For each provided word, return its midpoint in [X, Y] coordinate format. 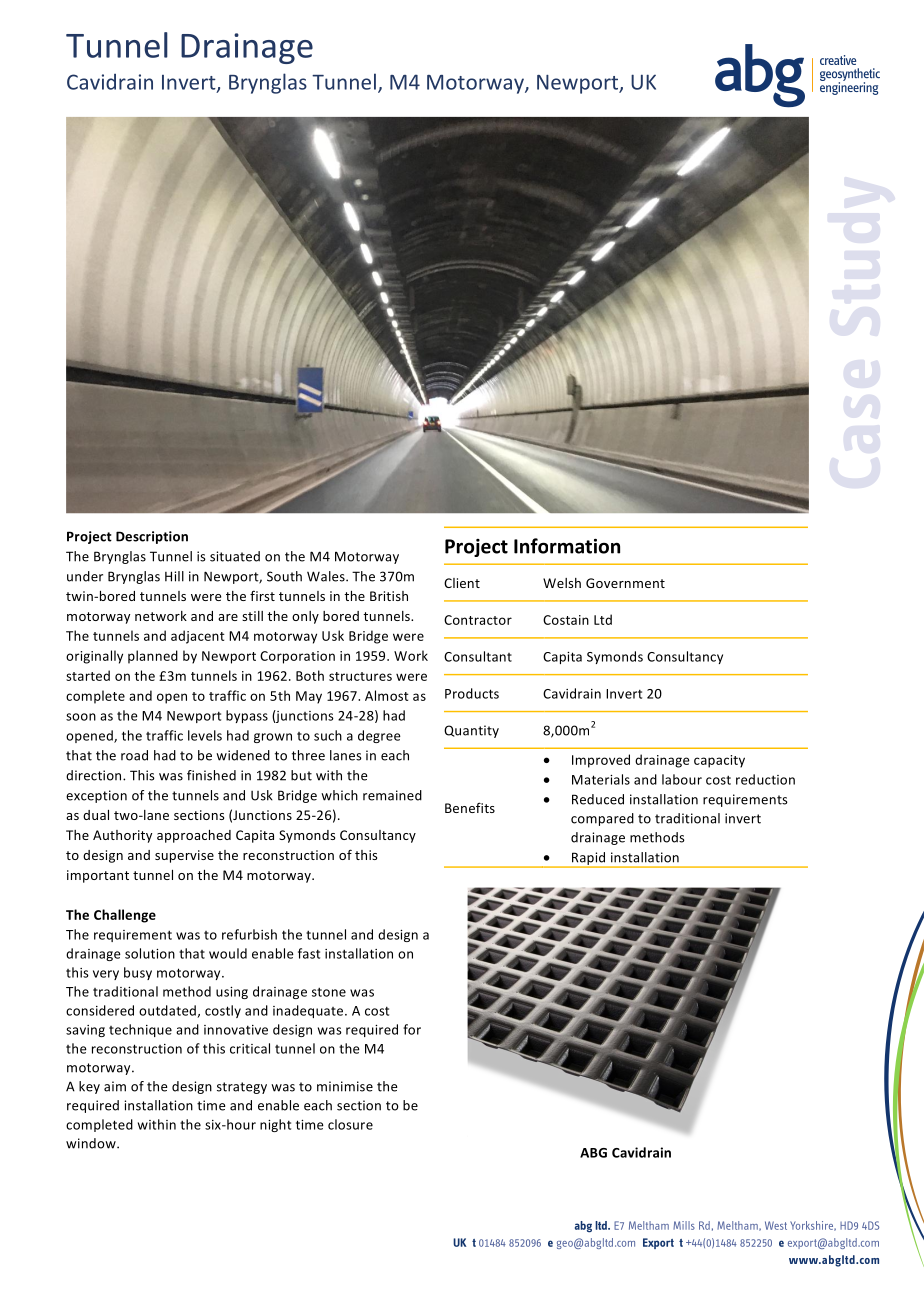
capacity [719, 761]
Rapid [589, 859]
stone [329, 992]
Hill [174, 576]
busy [138, 973]
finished [211, 775]
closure [350, 1124]
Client [462, 583]
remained [392, 795]
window [92, 1143]
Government [625, 583]
